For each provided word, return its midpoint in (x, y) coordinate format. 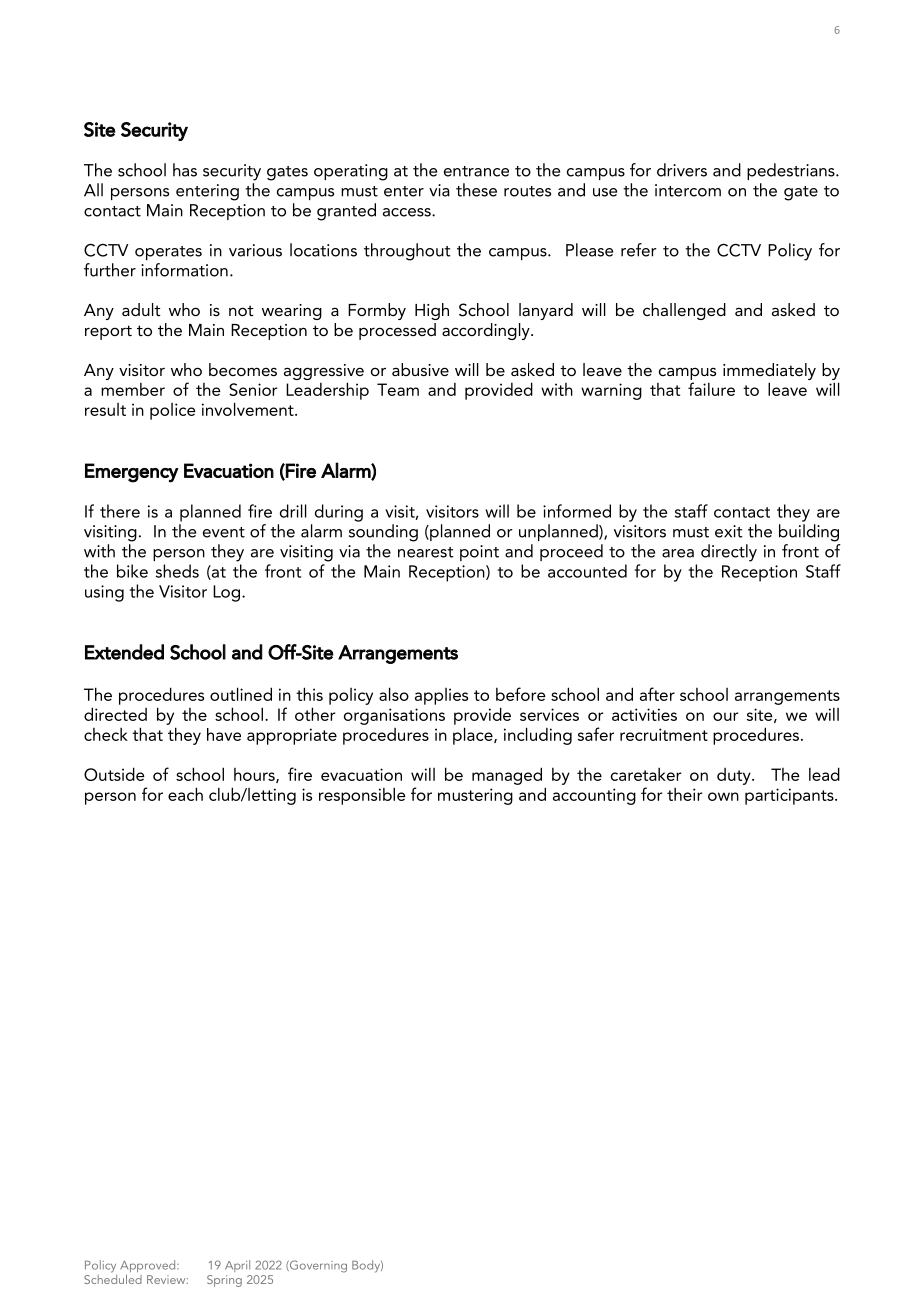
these (476, 190)
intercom (688, 190)
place (474, 736)
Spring (224, 1281)
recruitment (664, 734)
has (185, 170)
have (224, 734)
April (237, 1266)
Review (167, 1279)
